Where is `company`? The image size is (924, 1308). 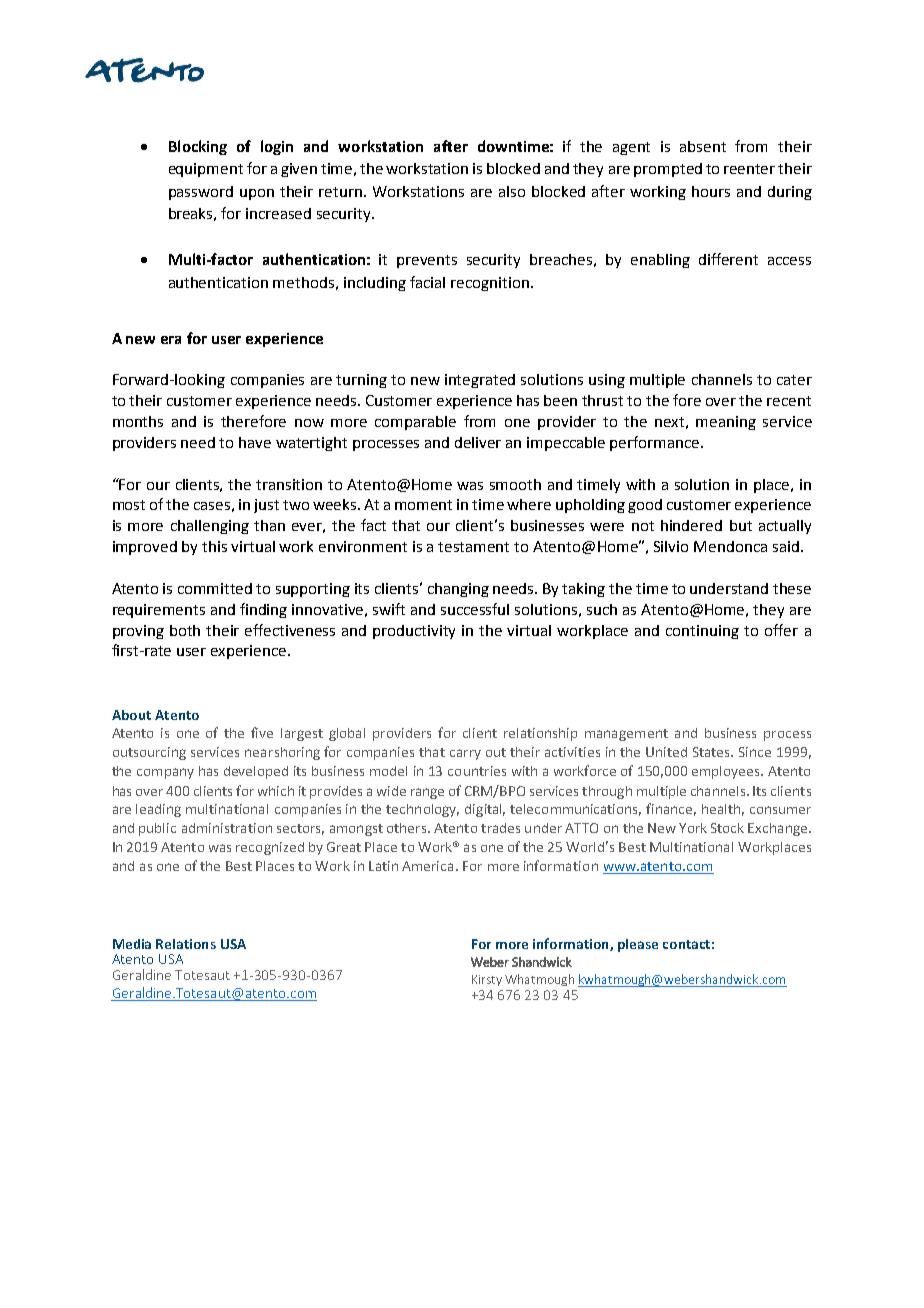
company is located at coordinates (165, 773).
